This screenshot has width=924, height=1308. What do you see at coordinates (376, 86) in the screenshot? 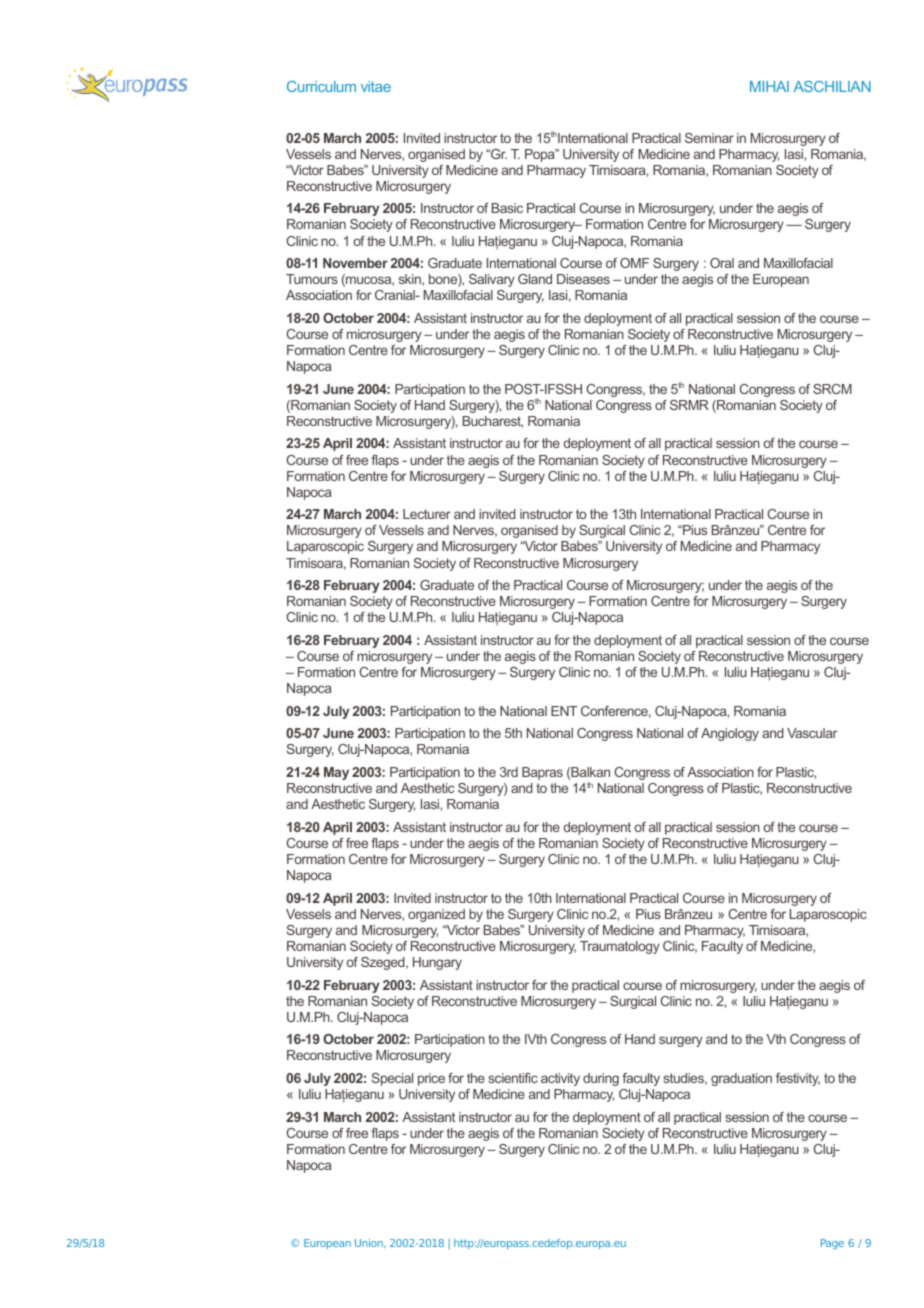
I see `vitae` at bounding box center [376, 86].
